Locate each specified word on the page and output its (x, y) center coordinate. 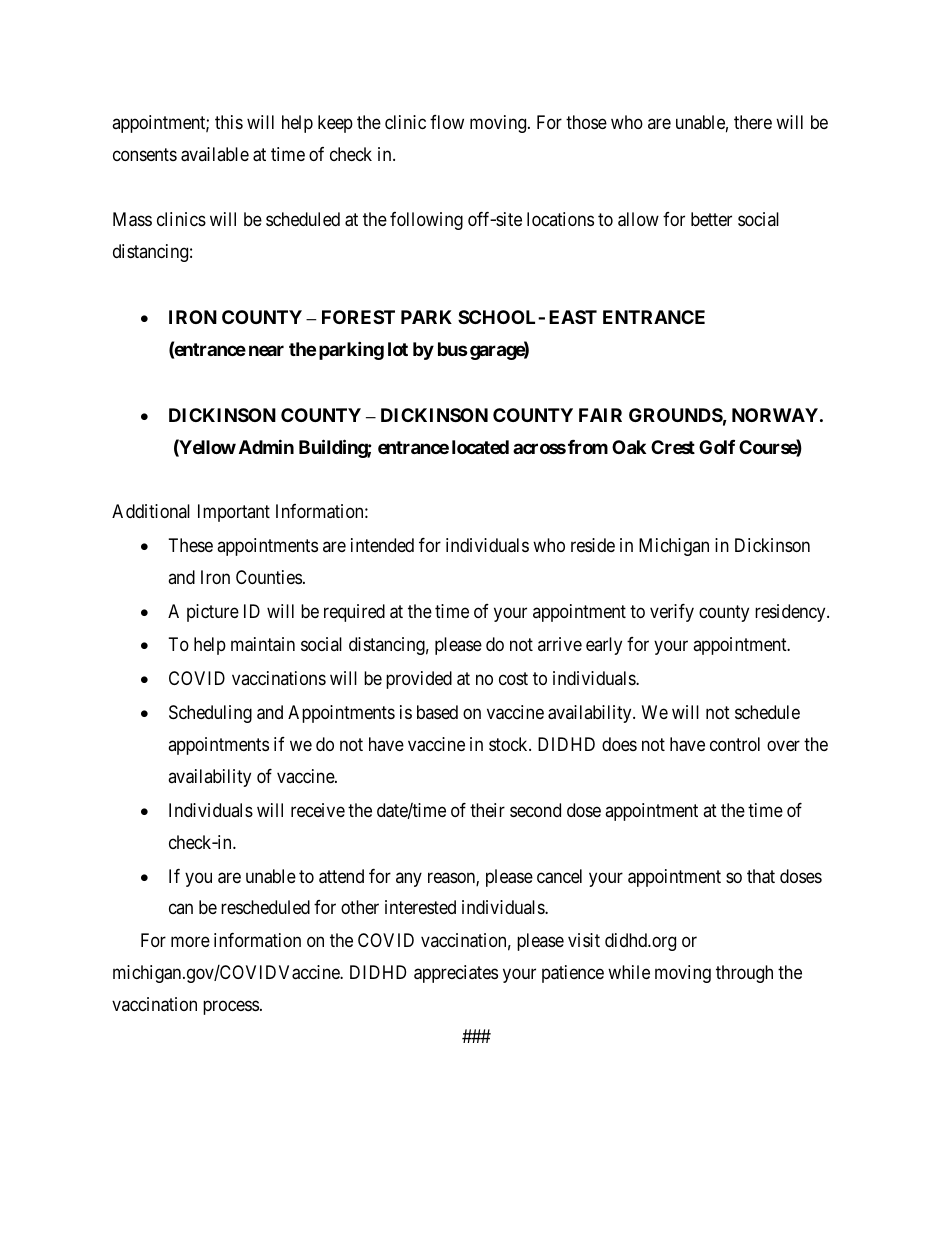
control (735, 744)
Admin (266, 446)
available (215, 154)
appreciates (456, 974)
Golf (717, 447)
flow (447, 122)
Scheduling (210, 714)
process (231, 1008)
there (753, 122)
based (437, 712)
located (480, 447)
